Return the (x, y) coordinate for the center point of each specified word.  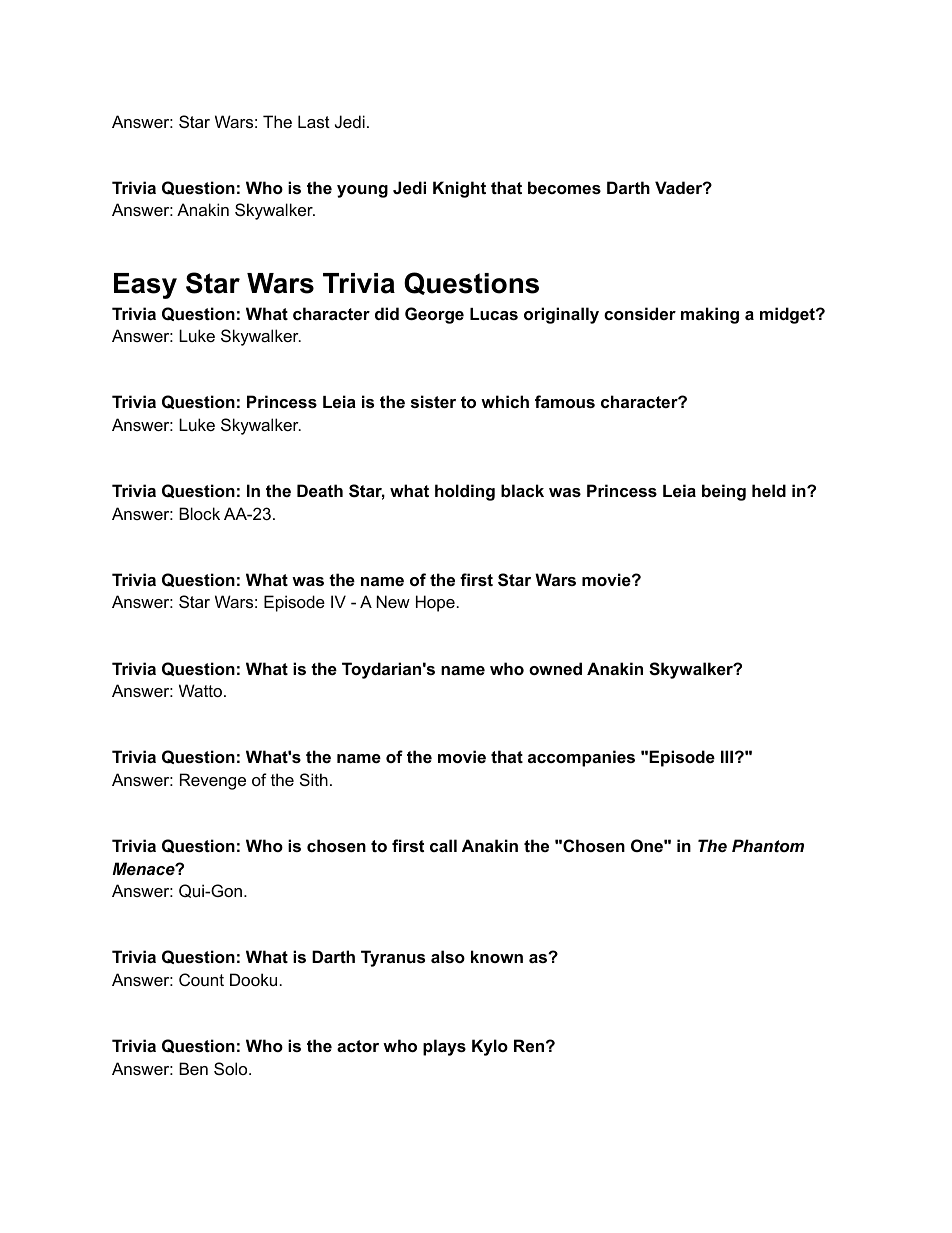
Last (314, 121)
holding (465, 492)
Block (199, 513)
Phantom (768, 845)
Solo (232, 1068)
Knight (459, 189)
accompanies (581, 758)
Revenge (213, 781)
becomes (564, 187)
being (724, 492)
